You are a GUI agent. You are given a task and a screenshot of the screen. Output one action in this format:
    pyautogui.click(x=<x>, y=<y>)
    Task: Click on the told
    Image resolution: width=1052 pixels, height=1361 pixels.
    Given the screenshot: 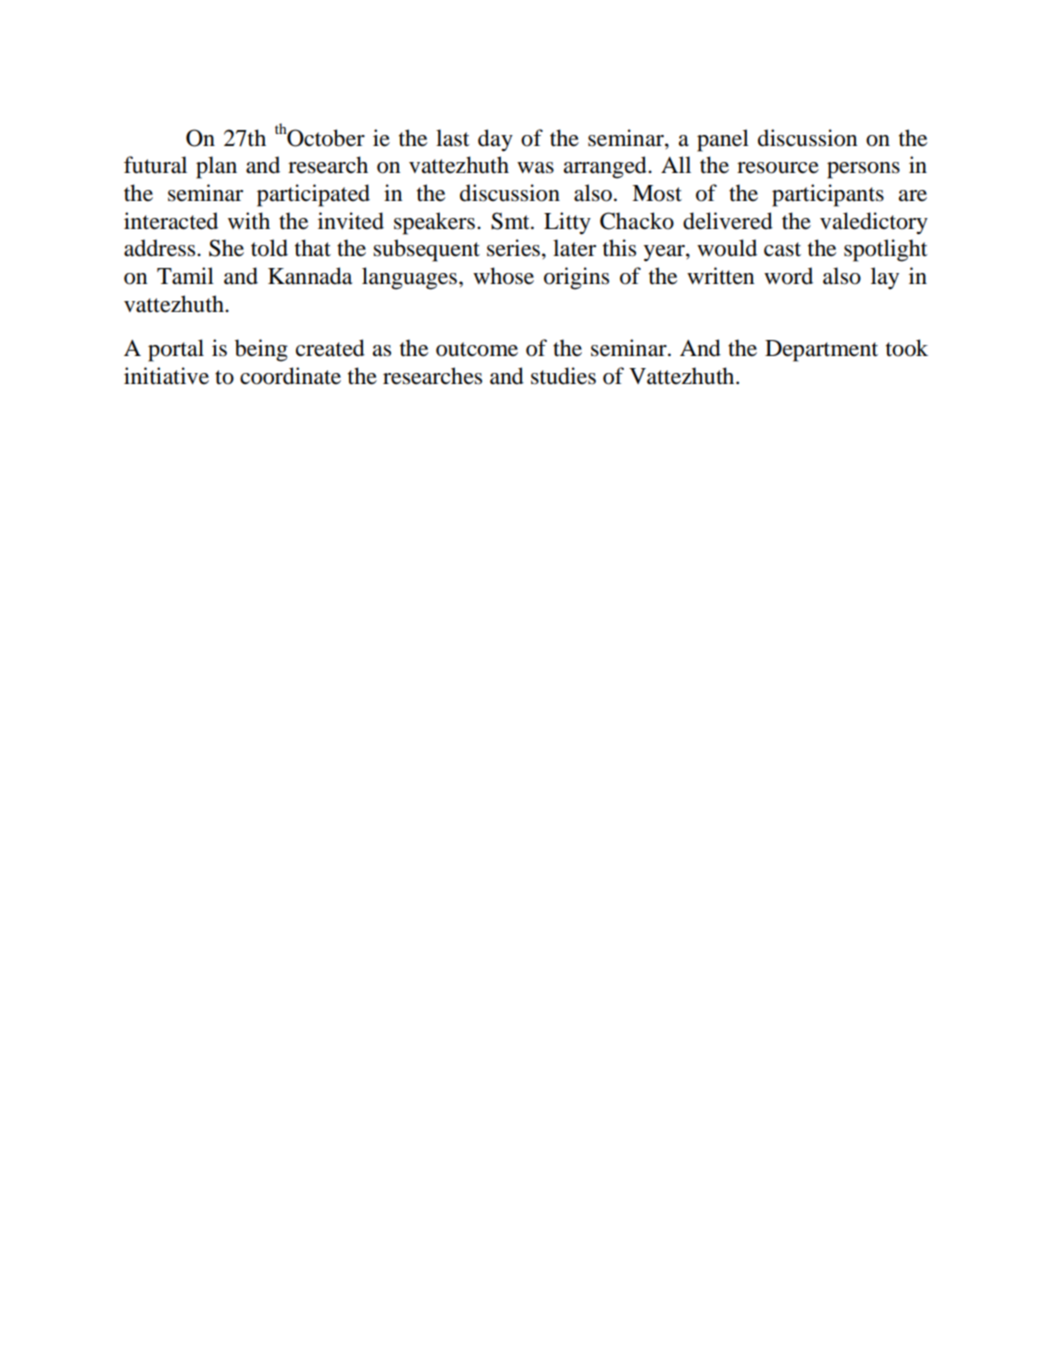 What is the action you would take?
    pyautogui.click(x=269, y=248)
